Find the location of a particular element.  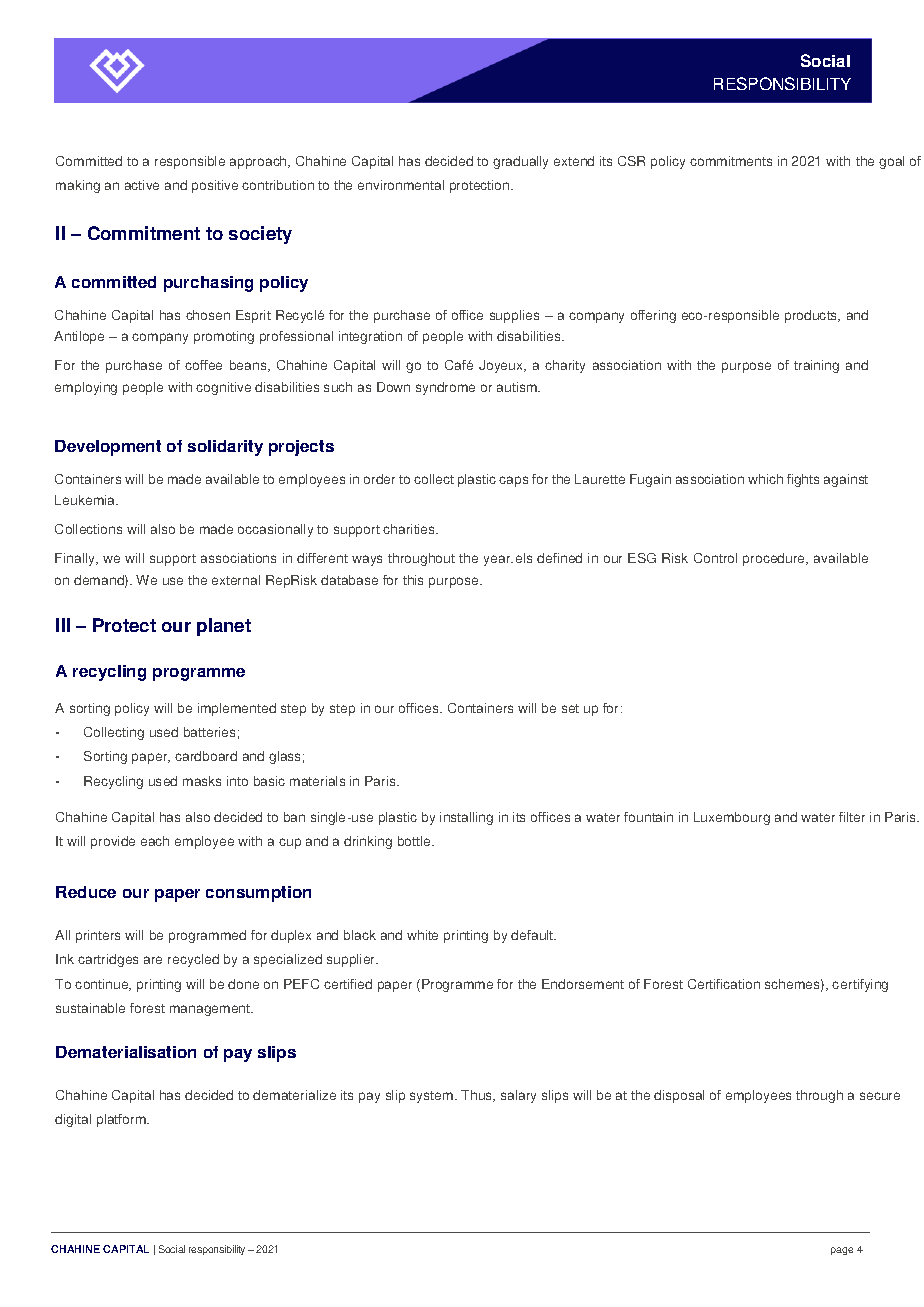

Thus is located at coordinates (478, 1096).
